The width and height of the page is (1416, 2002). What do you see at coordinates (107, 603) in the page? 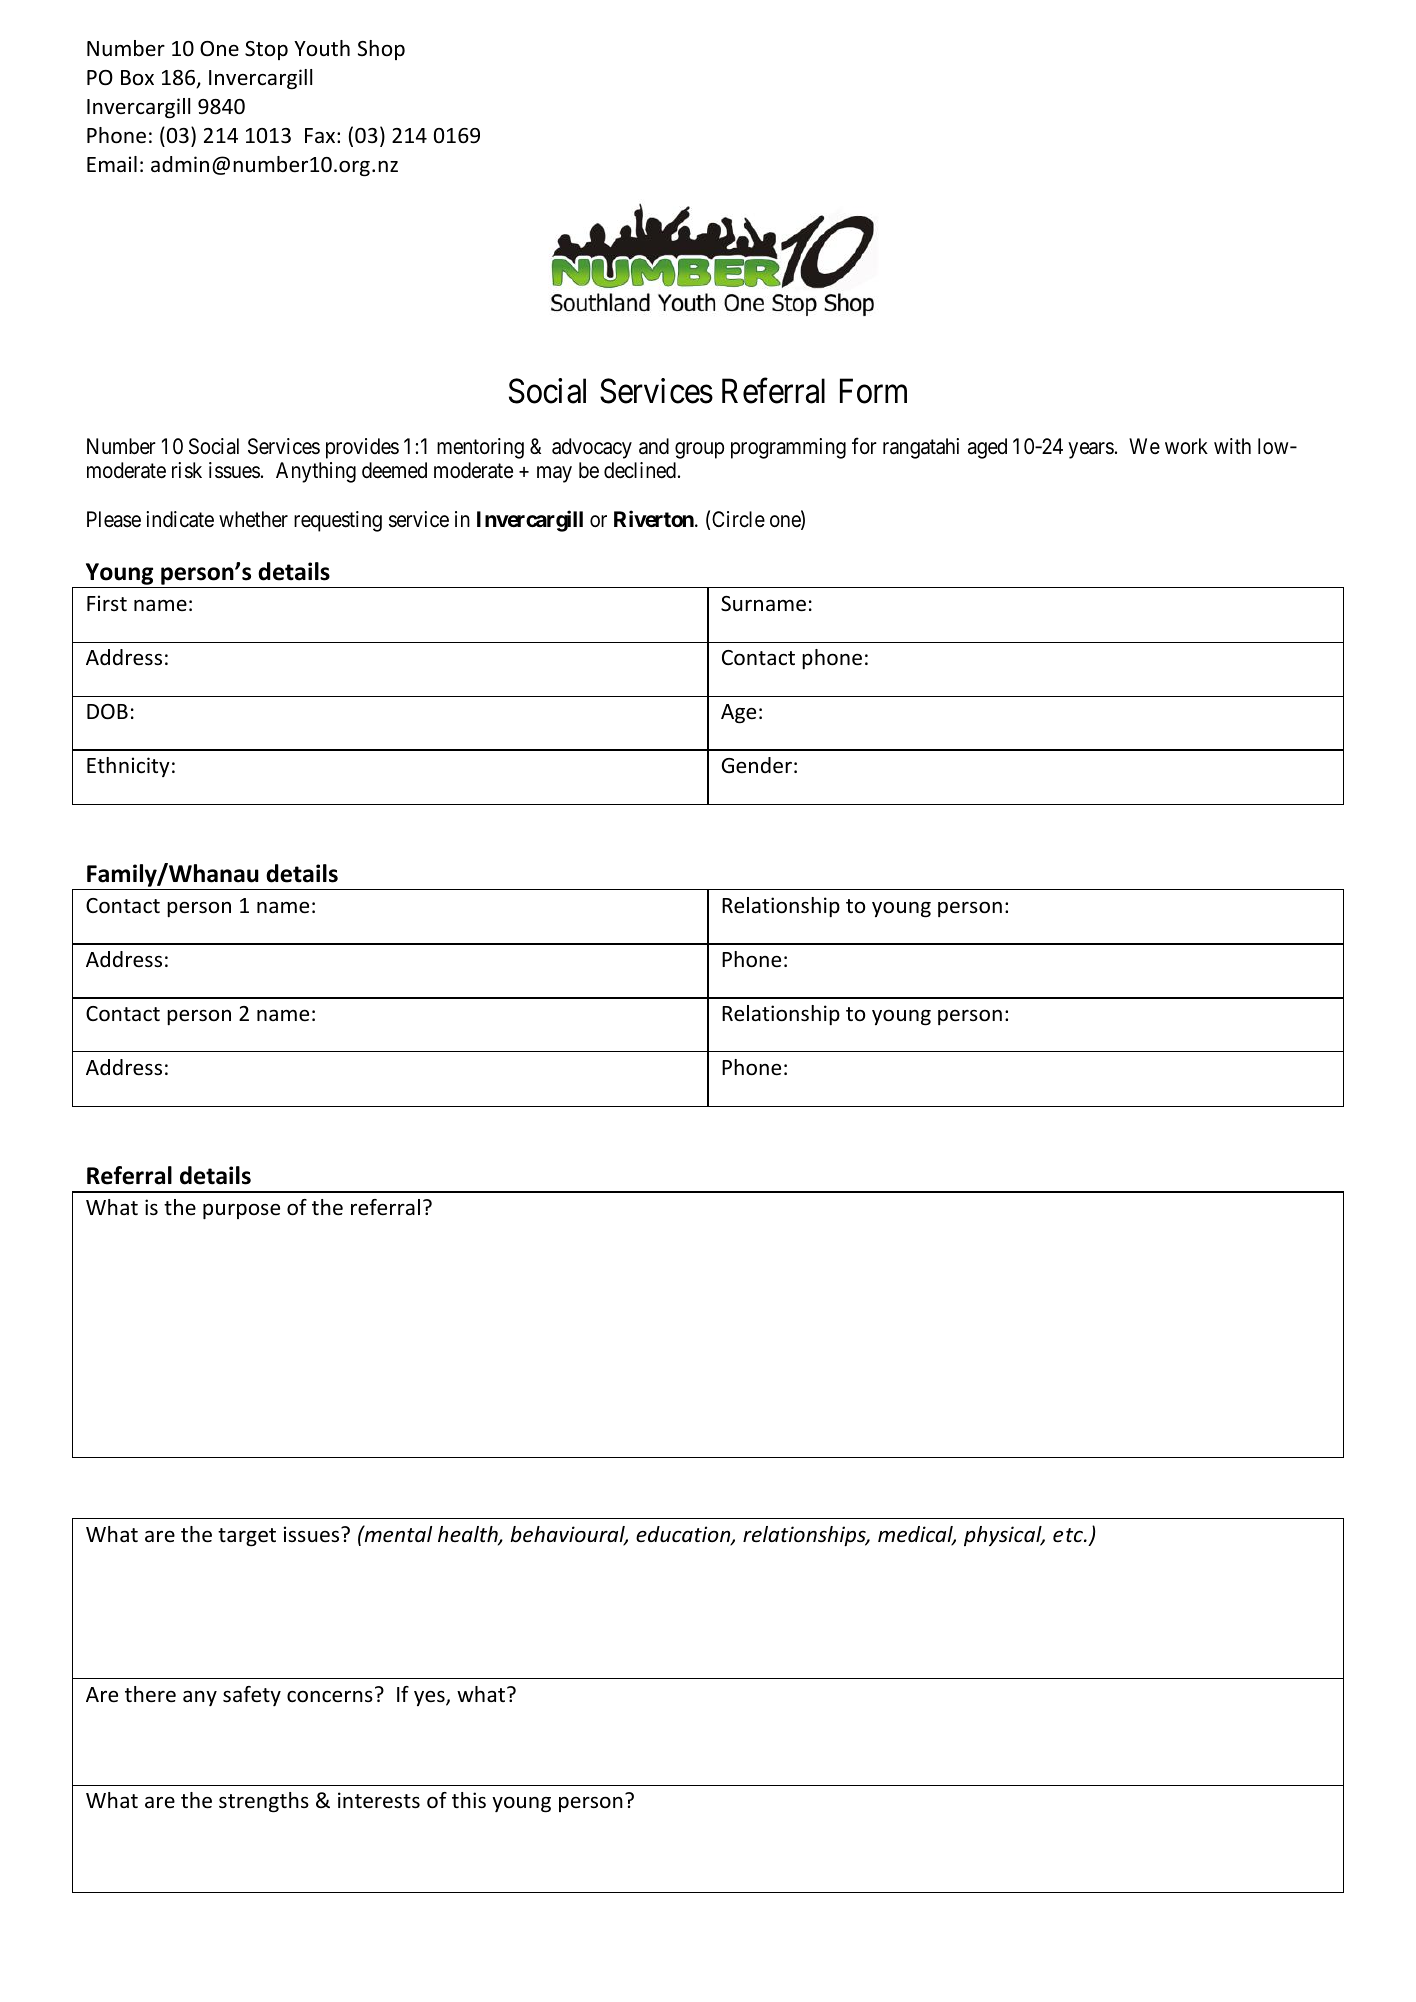
I see `First` at bounding box center [107, 603].
